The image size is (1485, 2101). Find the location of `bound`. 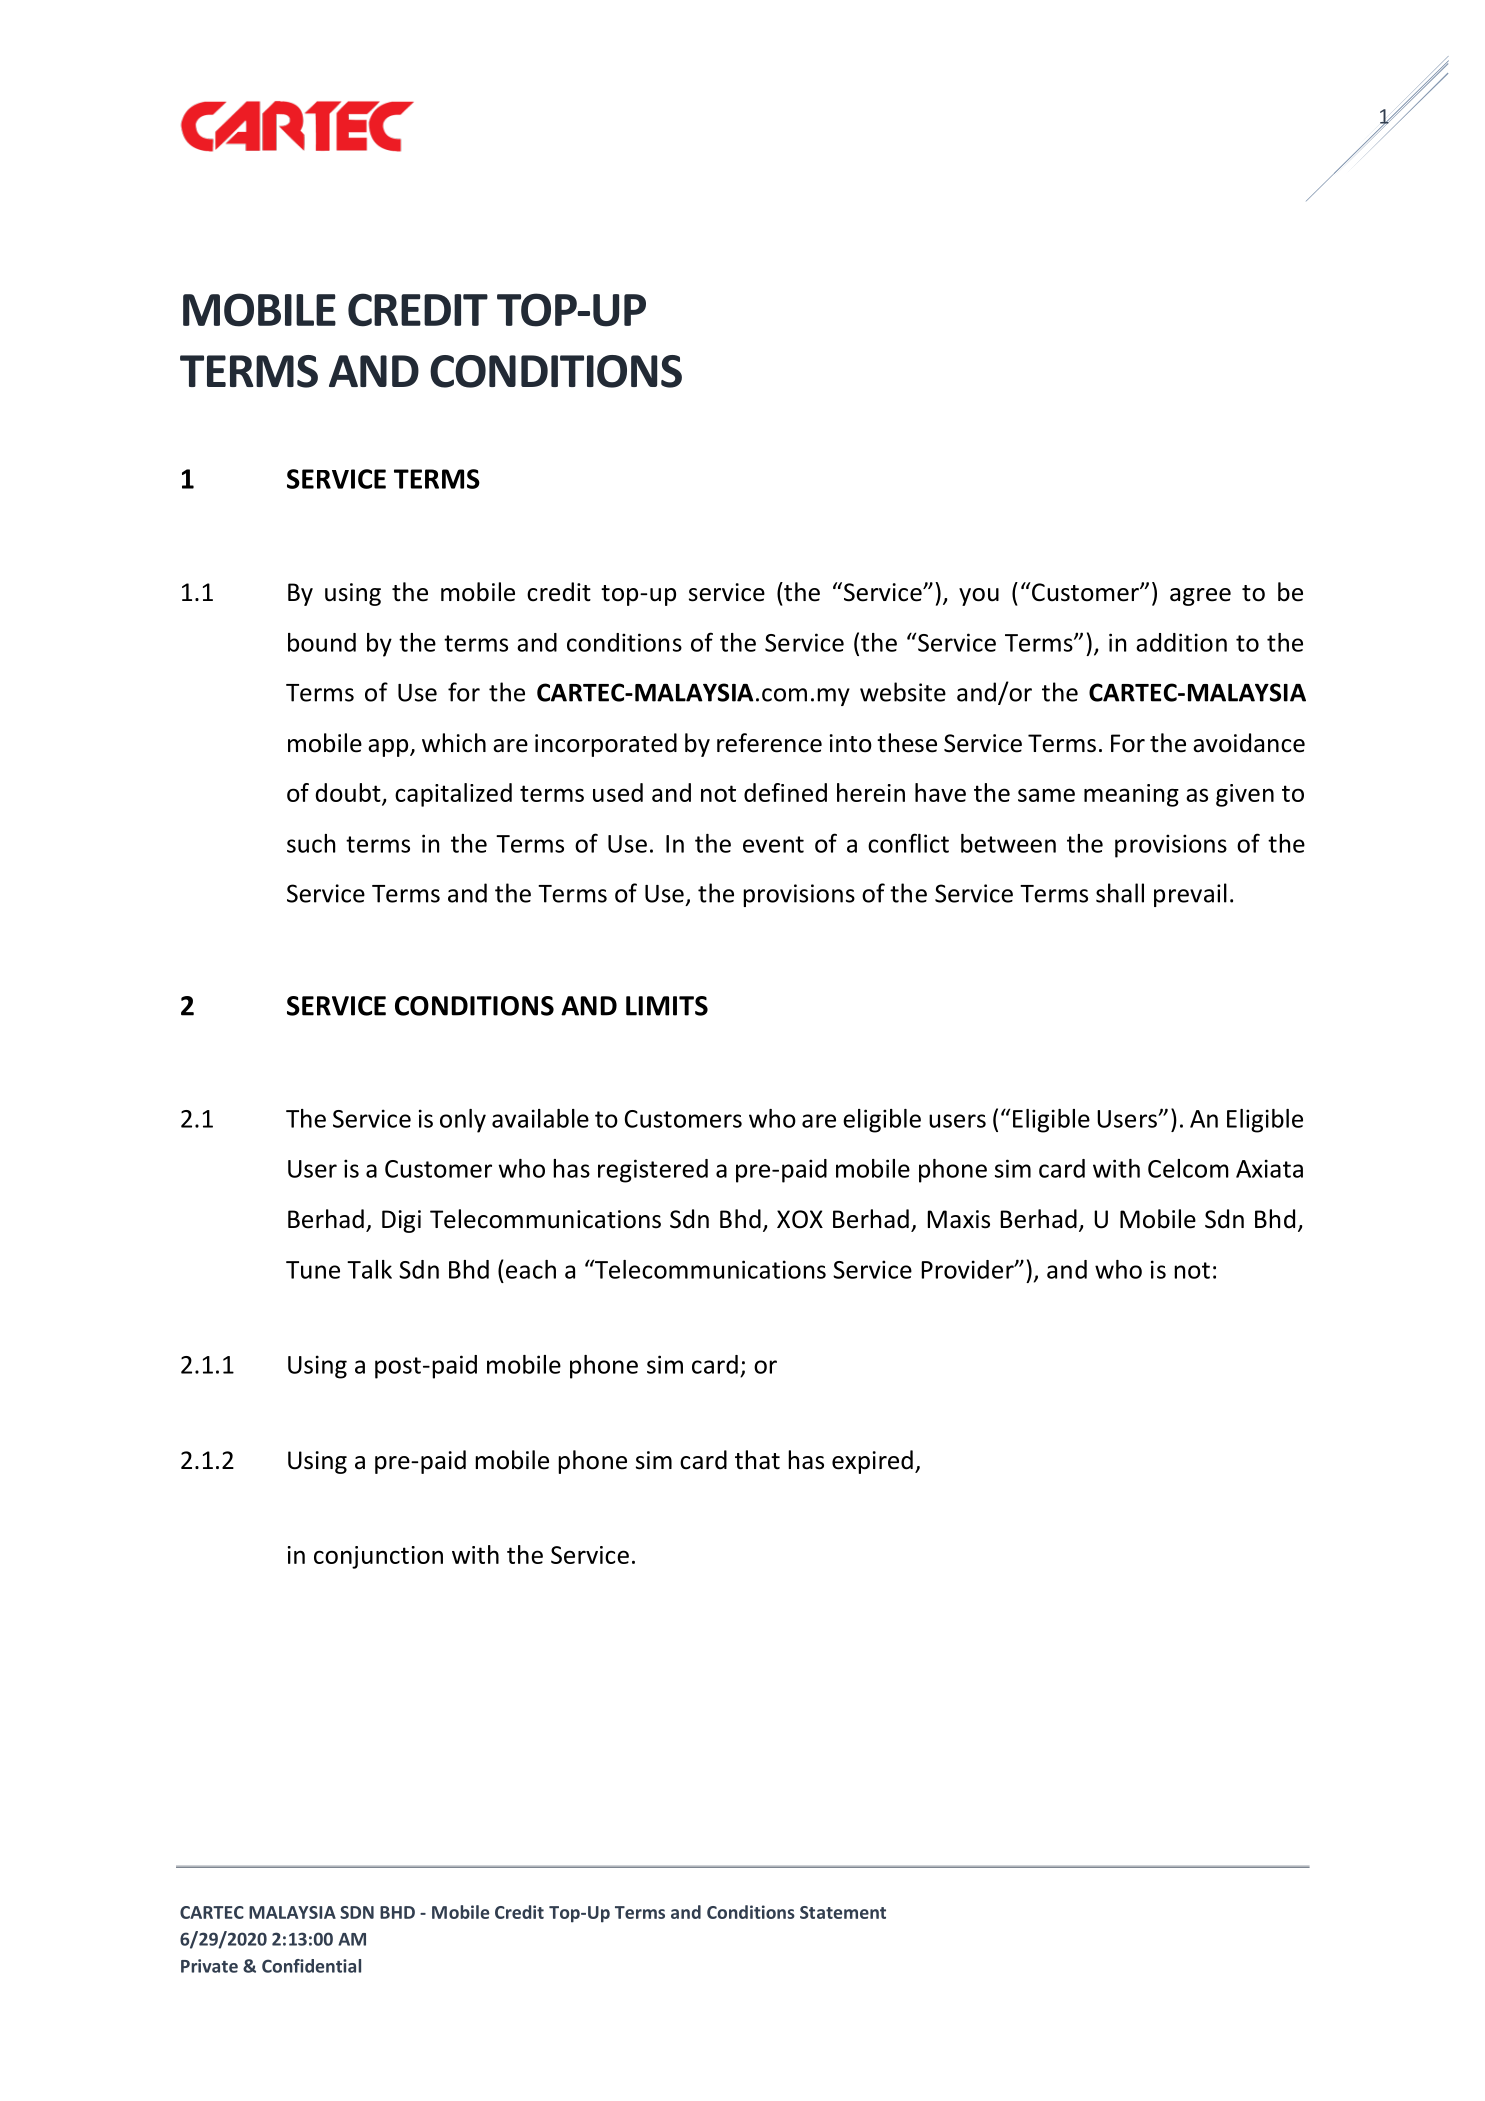

bound is located at coordinates (322, 642).
